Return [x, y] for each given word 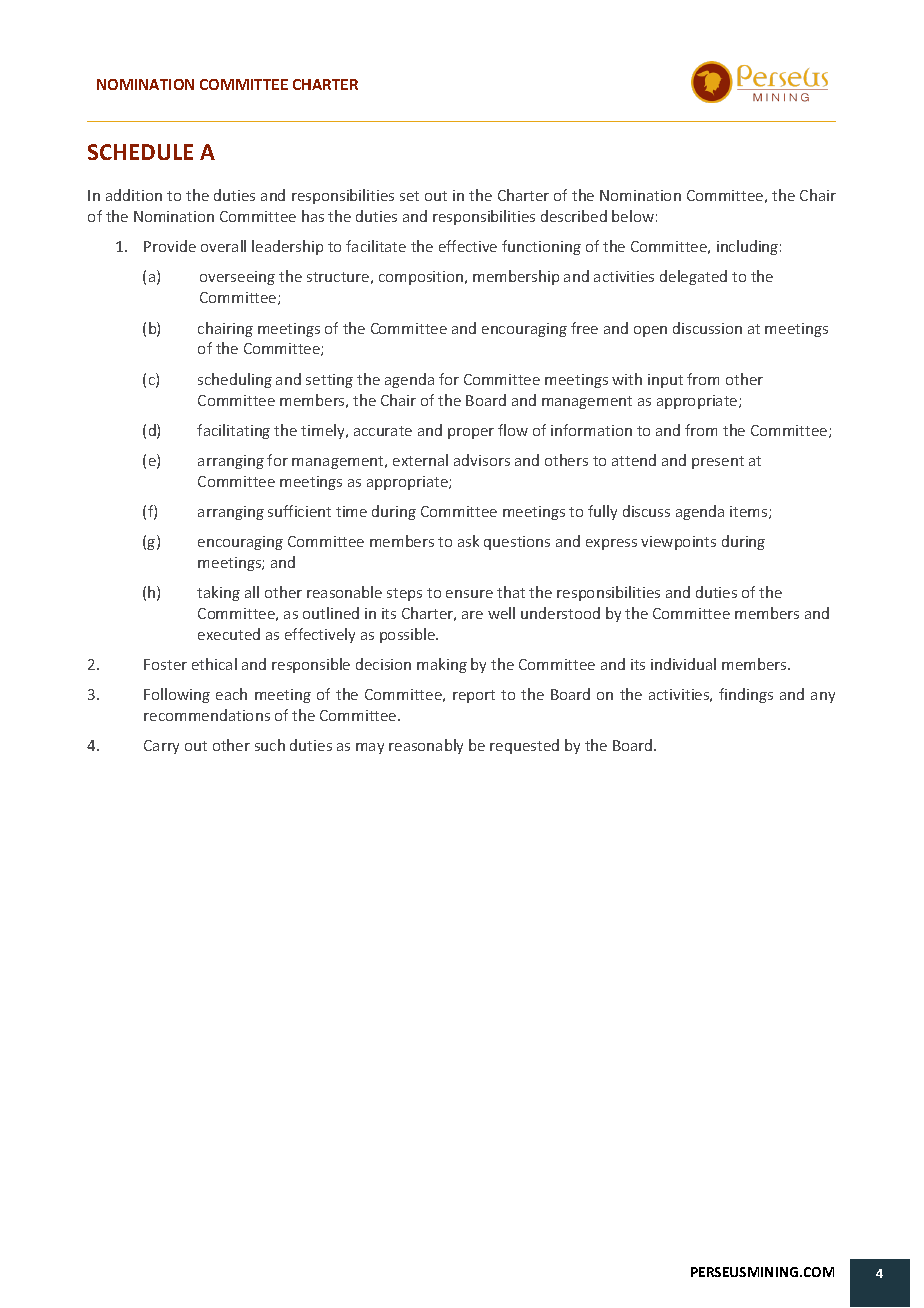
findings [746, 695]
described [574, 216]
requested [524, 746]
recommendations [207, 715]
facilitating [233, 431]
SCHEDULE [140, 152]
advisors [482, 460]
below [633, 216]
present [718, 462]
